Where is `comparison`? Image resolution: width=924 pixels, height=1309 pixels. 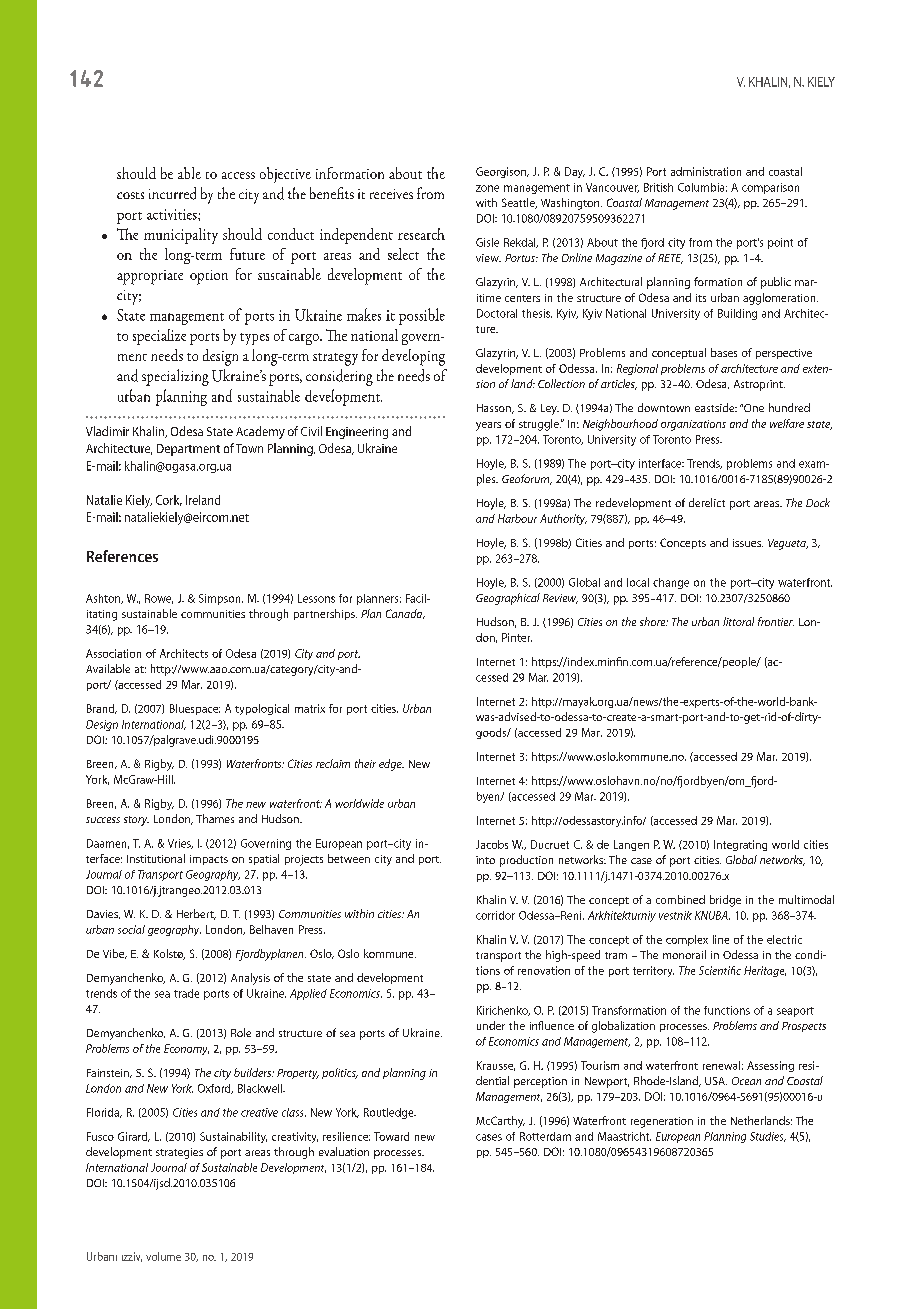 comparison is located at coordinates (770, 188).
